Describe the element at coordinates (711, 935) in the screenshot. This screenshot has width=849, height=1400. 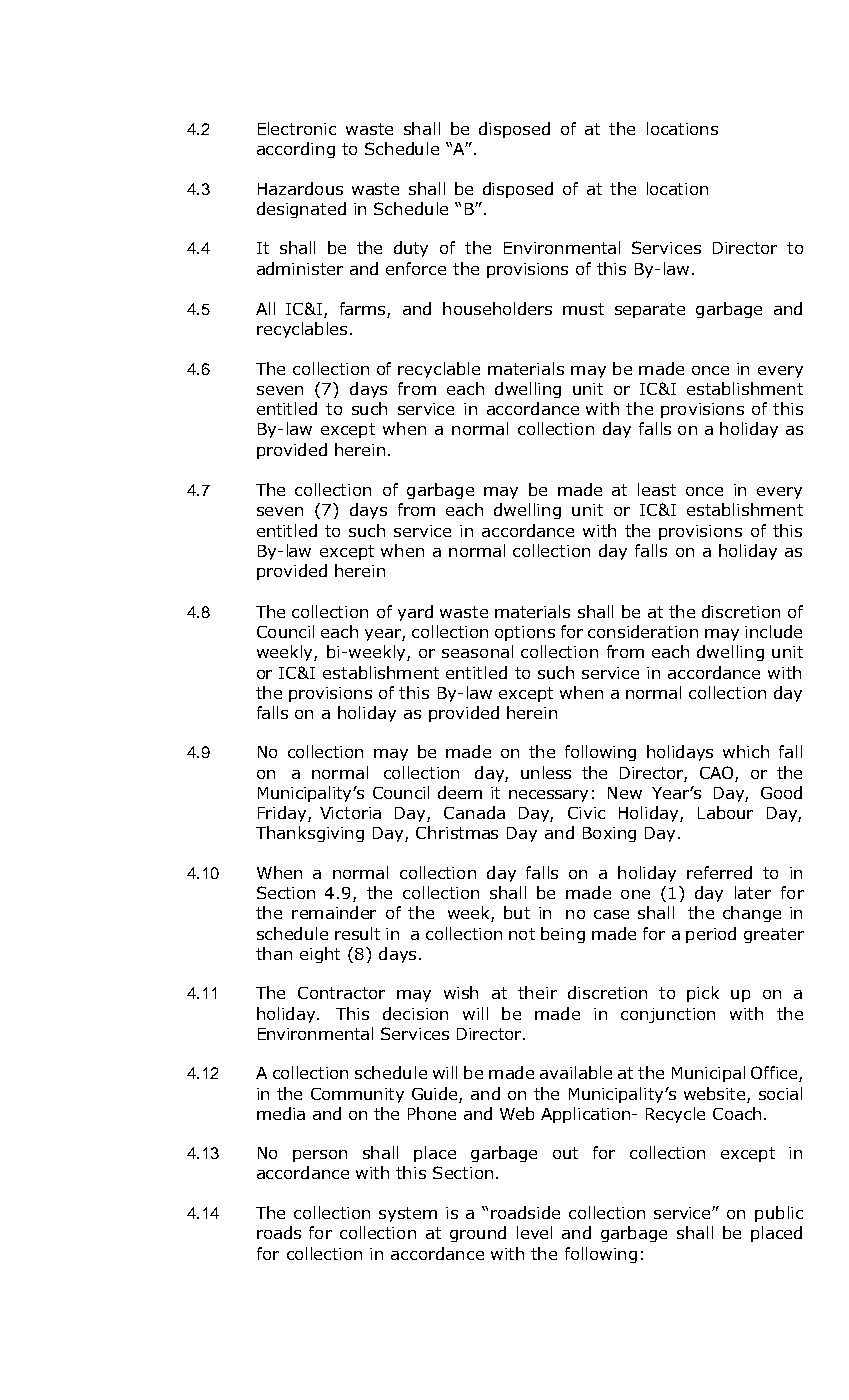
I see `period` at that location.
